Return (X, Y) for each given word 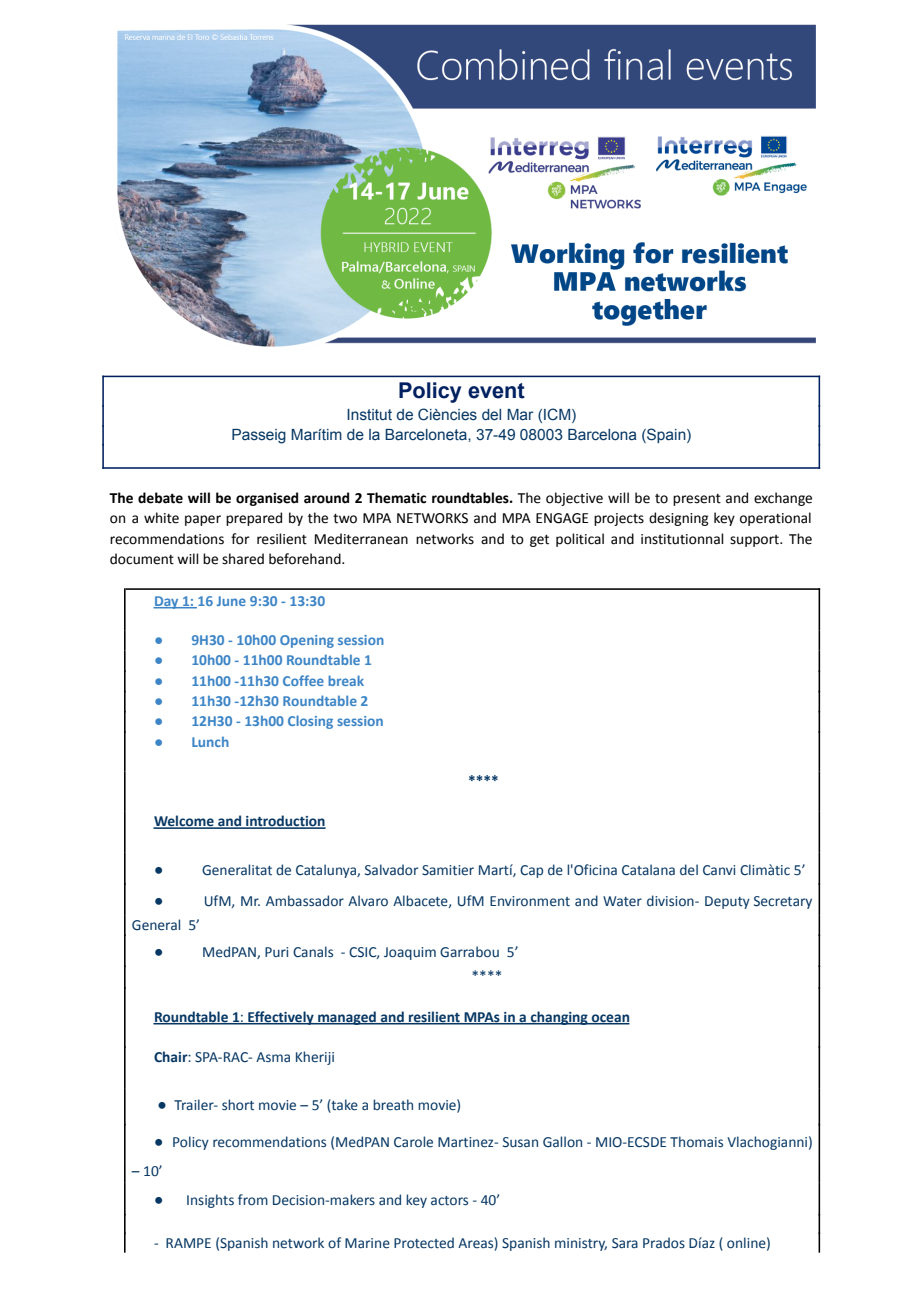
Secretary (783, 902)
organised (267, 499)
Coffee (303, 680)
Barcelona (602, 435)
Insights (210, 1201)
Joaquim (410, 953)
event (496, 391)
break (346, 680)
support (755, 541)
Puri (276, 952)
